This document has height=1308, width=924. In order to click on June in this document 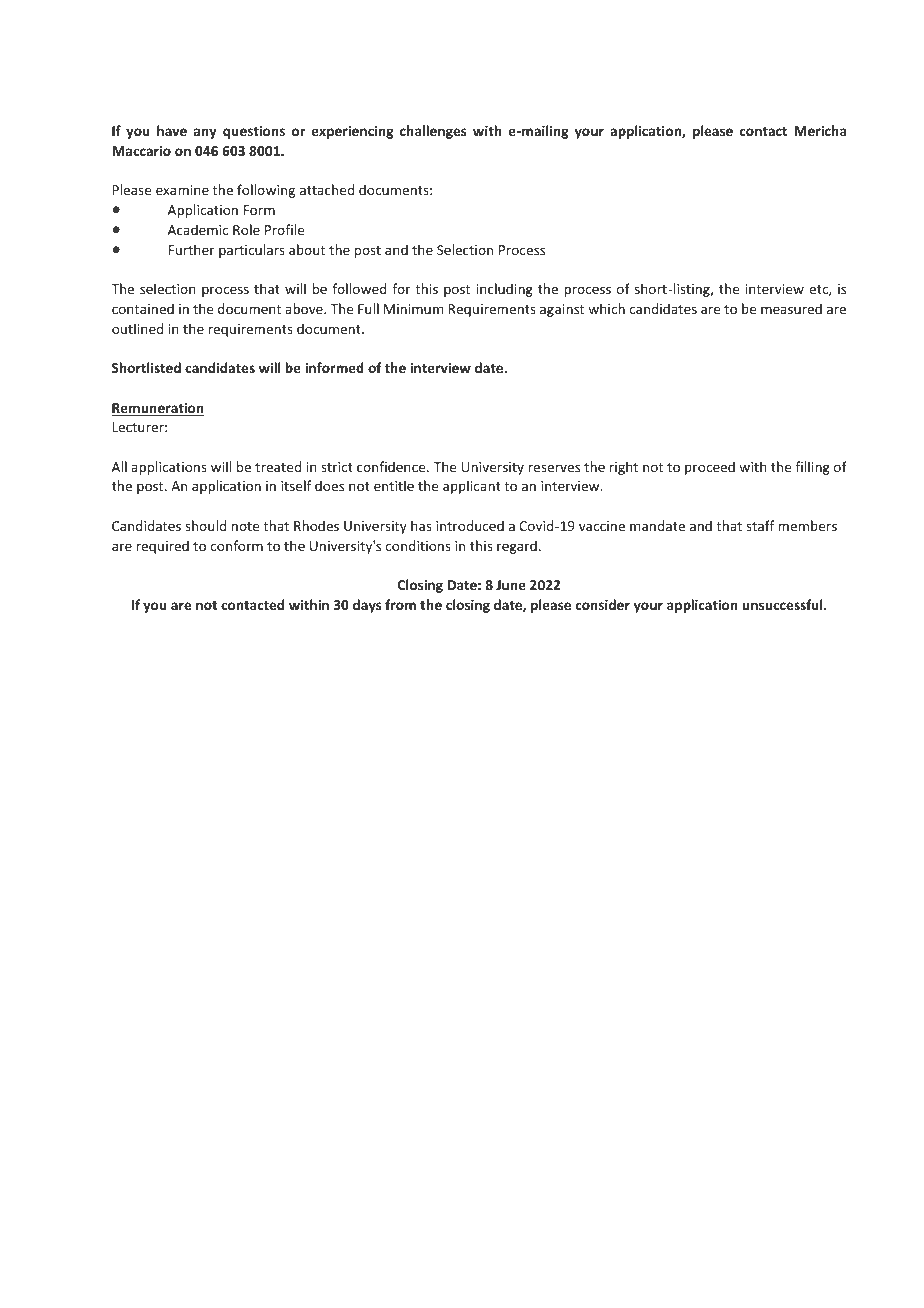, I will do `click(511, 585)`.
